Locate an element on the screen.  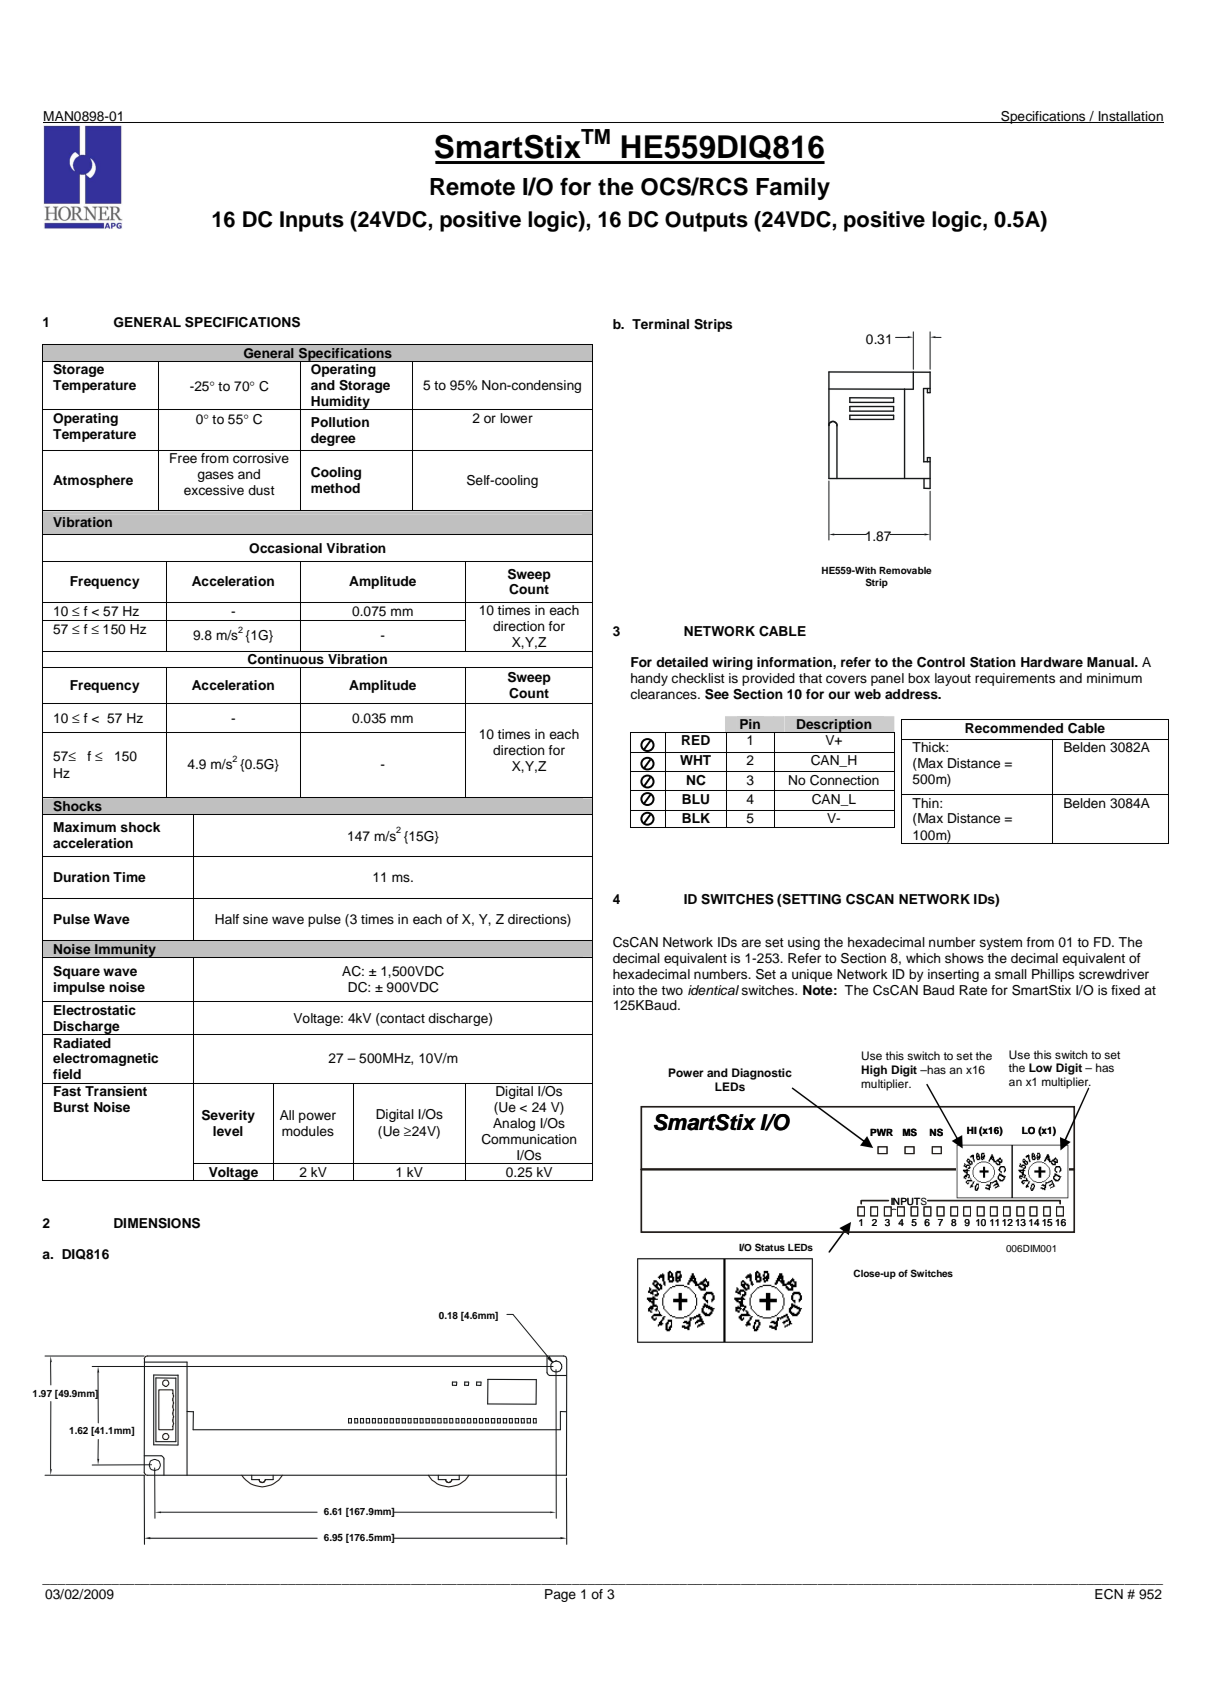
DIMENSIONS is located at coordinates (157, 1223).
